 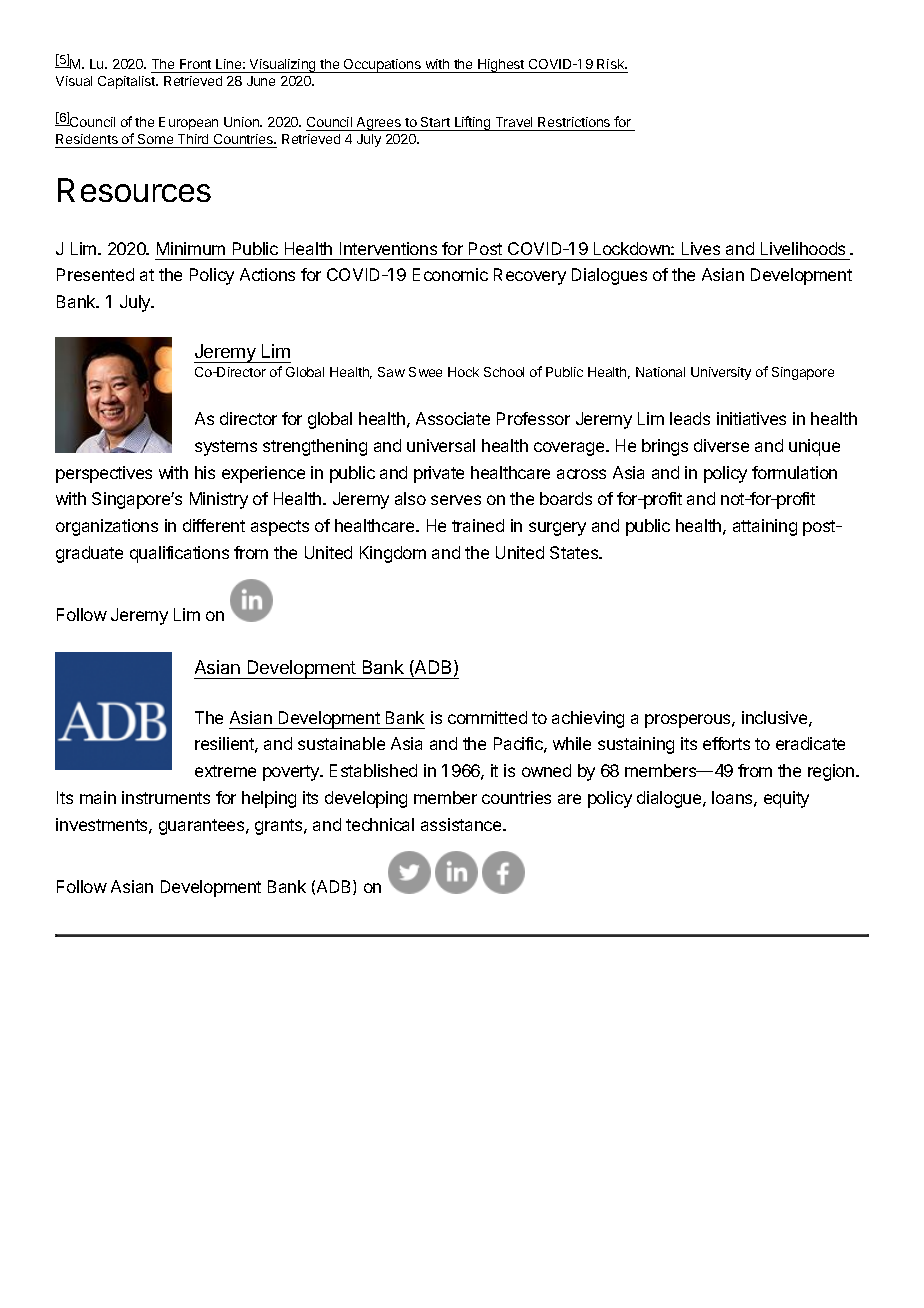 What do you see at coordinates (195, 64) in the document?
I see `Front` at bounding box center [195, 64].
